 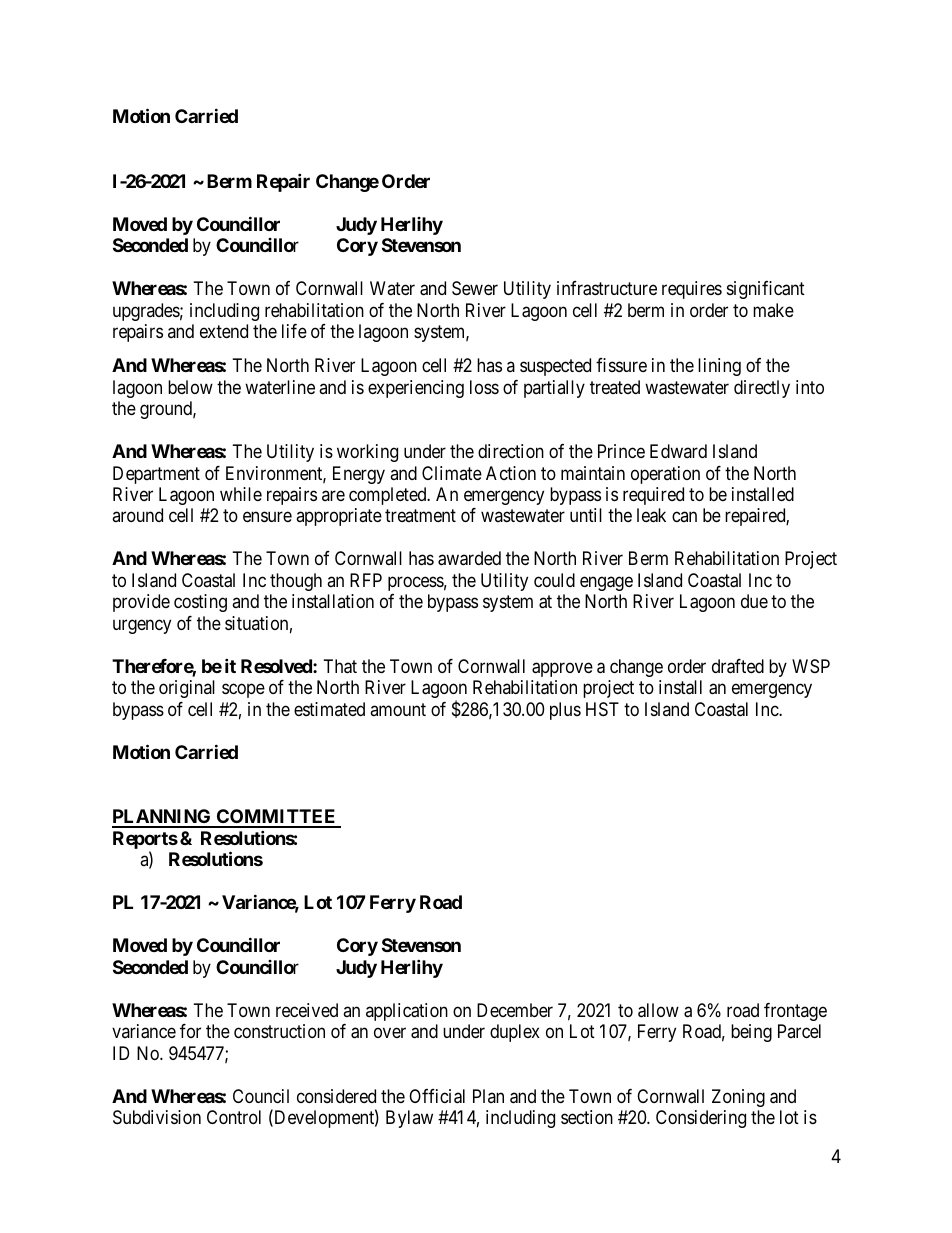 What do you see at coordinates (754, 601) in the page?
I see `due` at bounding box center [754, 601].
